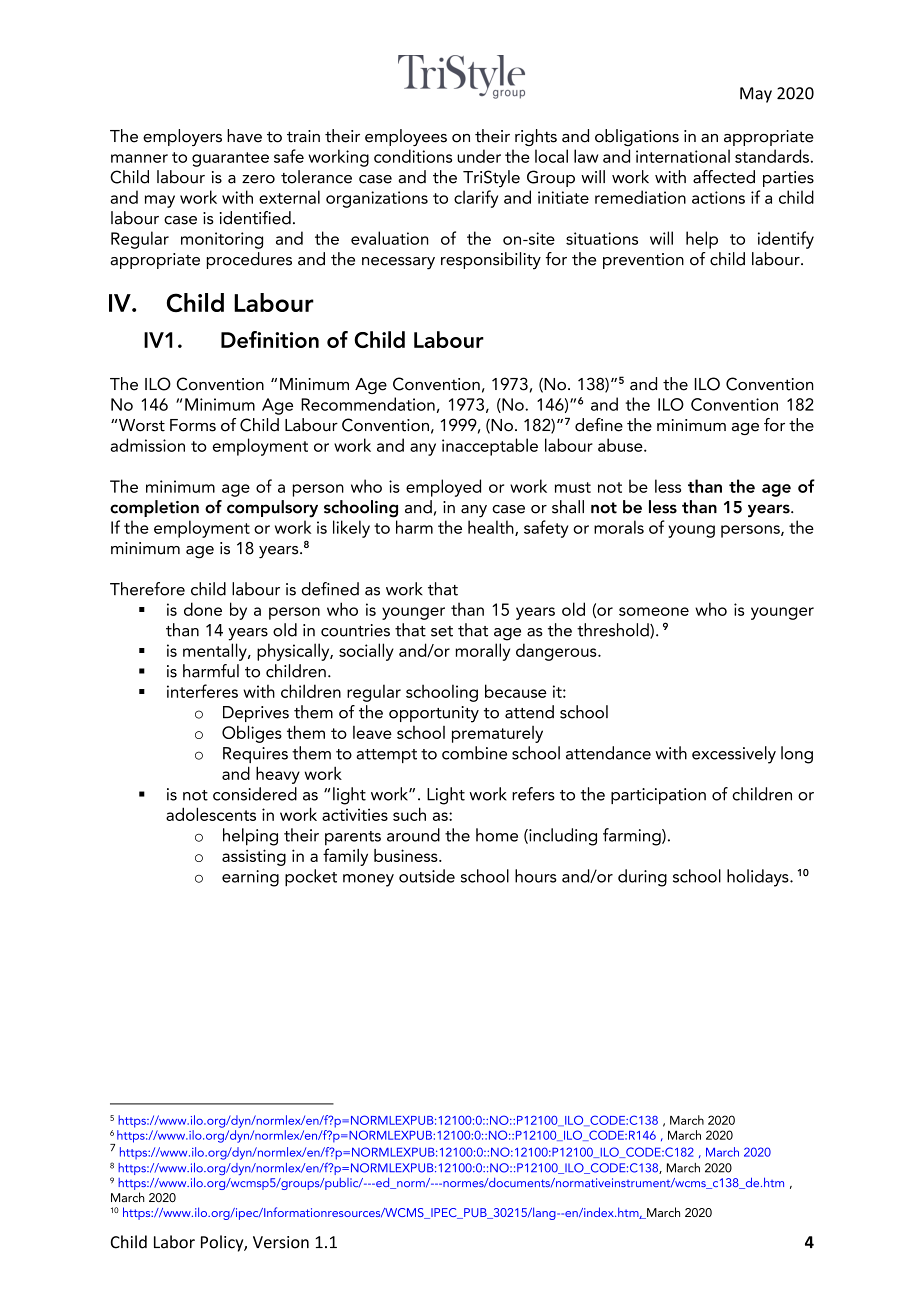 This document has height=1308, width=924. I want to click on holidays, so click(759, 878).
